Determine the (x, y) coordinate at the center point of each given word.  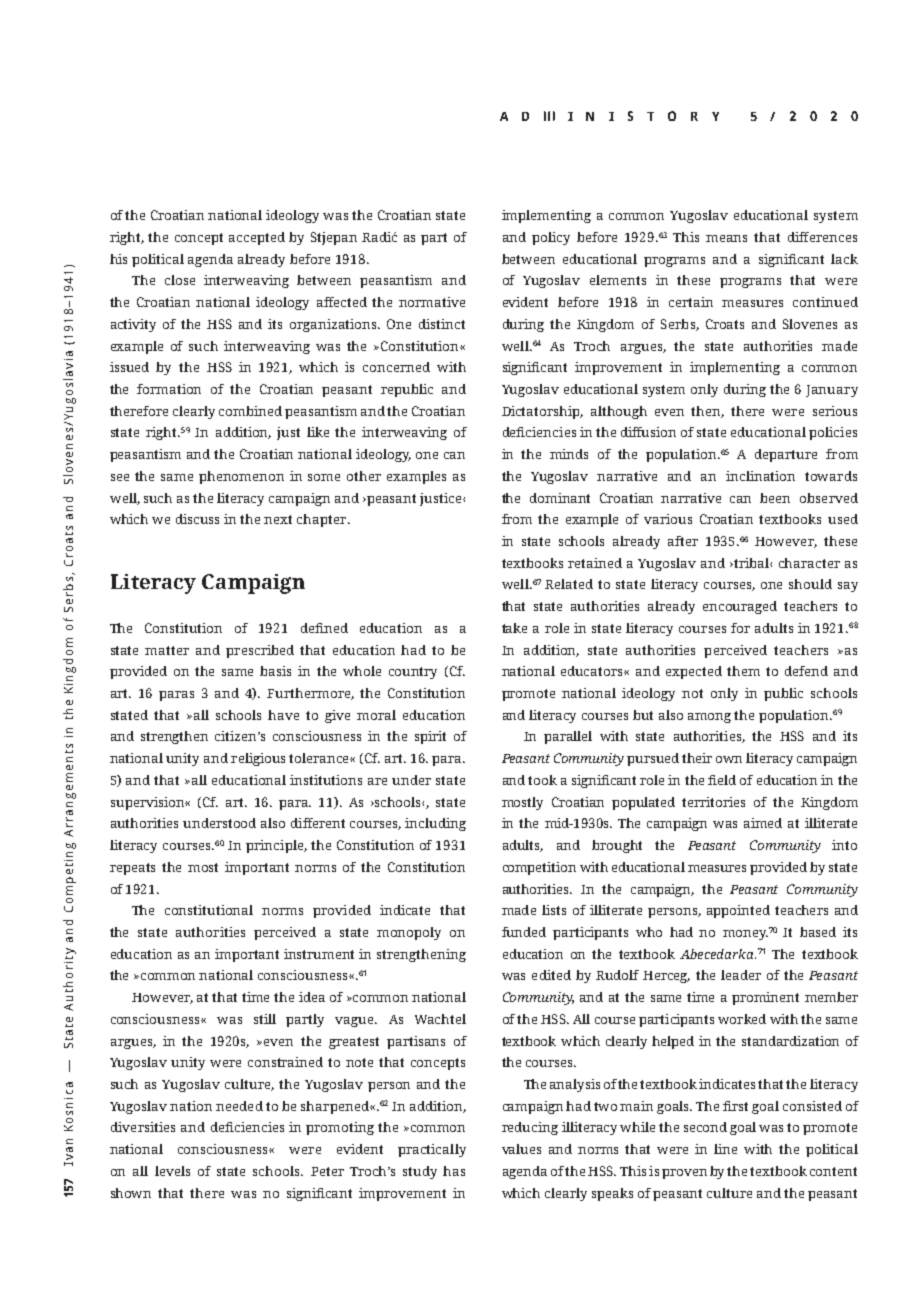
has (454, 1171)
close (180, 280)
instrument (319, 954)
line (725, 1149)
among (709, 718)
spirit (430, 737)
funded (524, 932)
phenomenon (241, 477)
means (726, 238)
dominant (560, 498)
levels (172, 1171)
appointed (738, 911)
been (775, 498)
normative (432, 302)
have (283, 715)
